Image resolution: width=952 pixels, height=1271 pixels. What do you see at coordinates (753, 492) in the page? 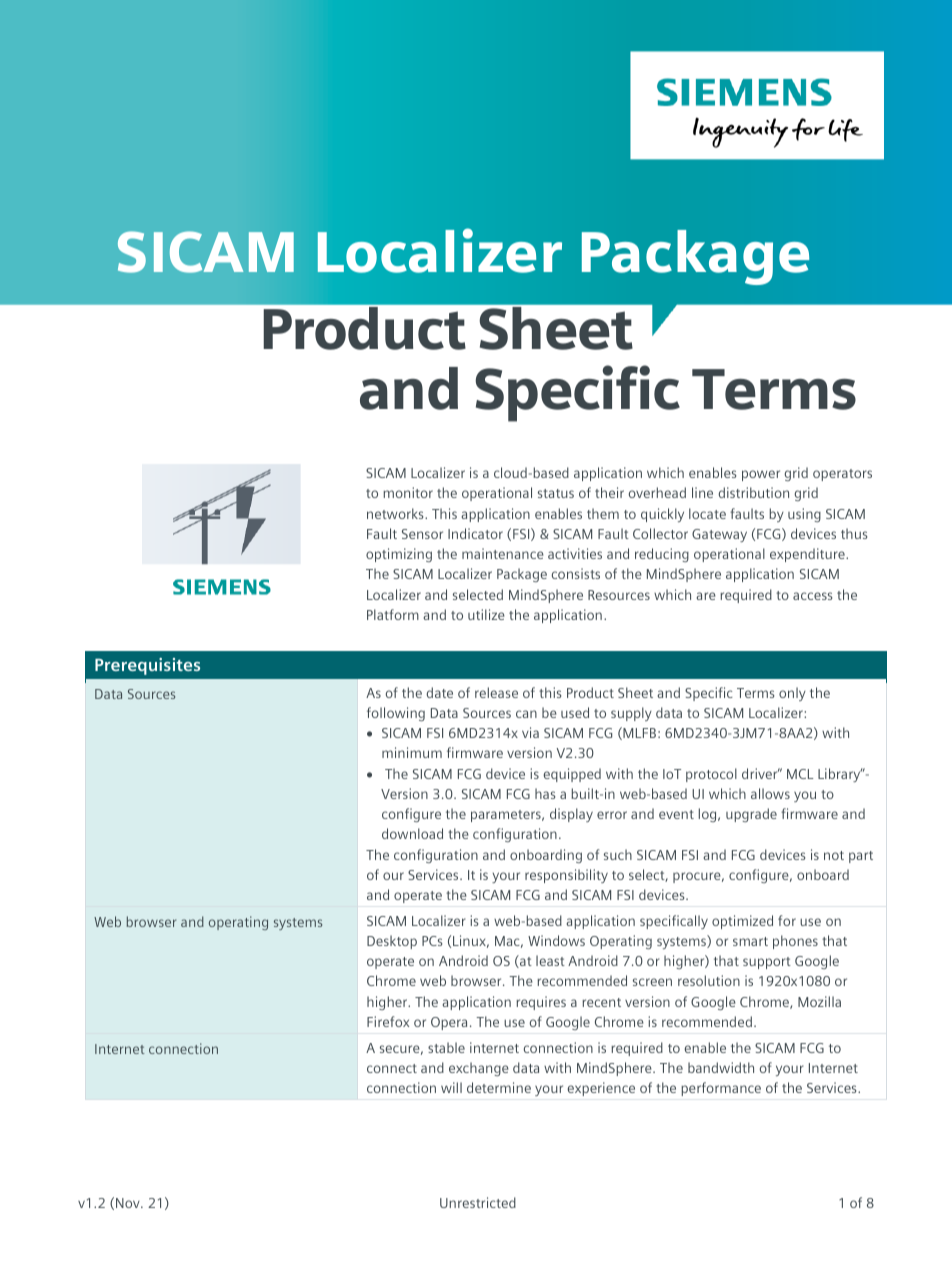
I see `distribution` at bounding box center [753, 492].
